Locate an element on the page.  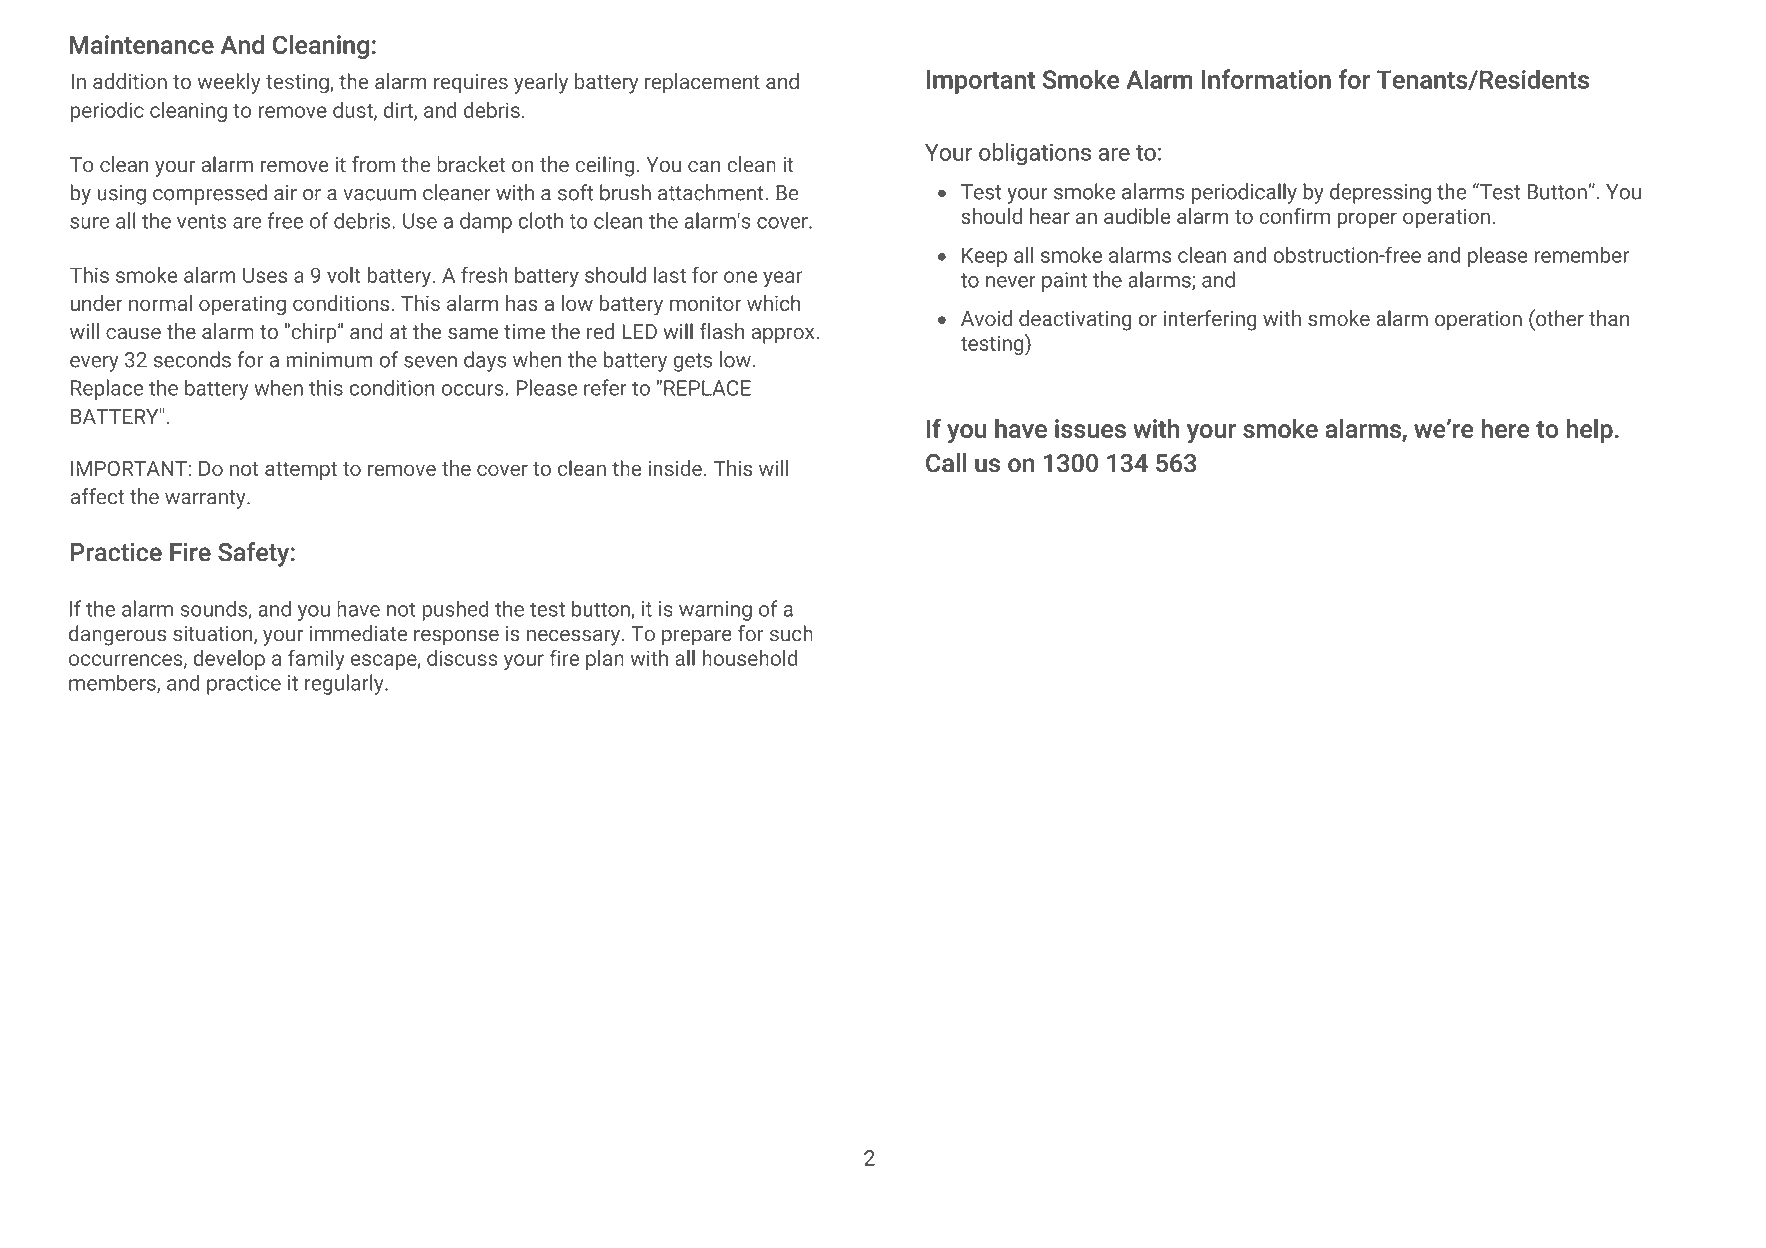
here is located at coordinates (1505, 428).
